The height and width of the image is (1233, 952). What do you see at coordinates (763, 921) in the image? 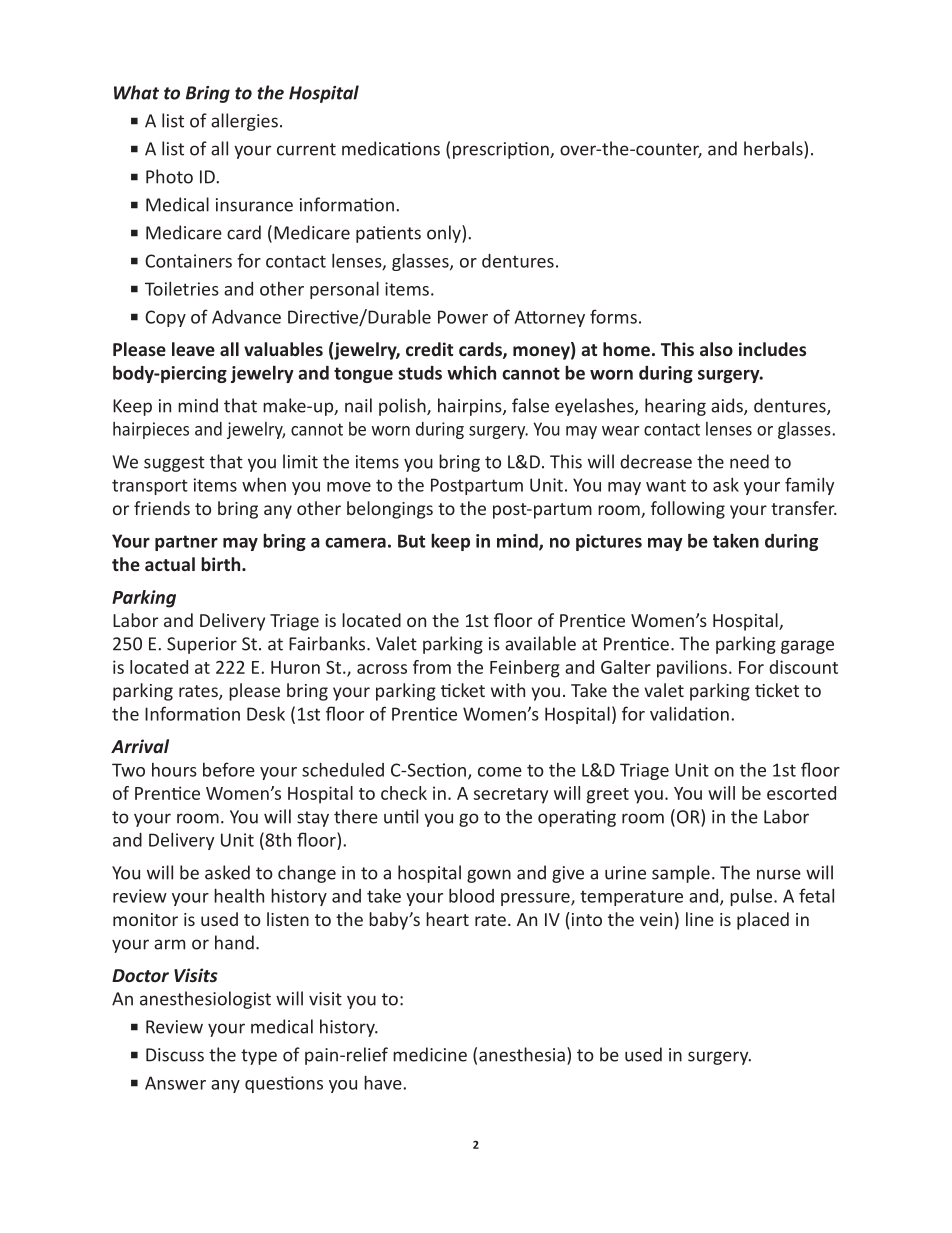
I see `placed` at bounding box center [763, 921].
